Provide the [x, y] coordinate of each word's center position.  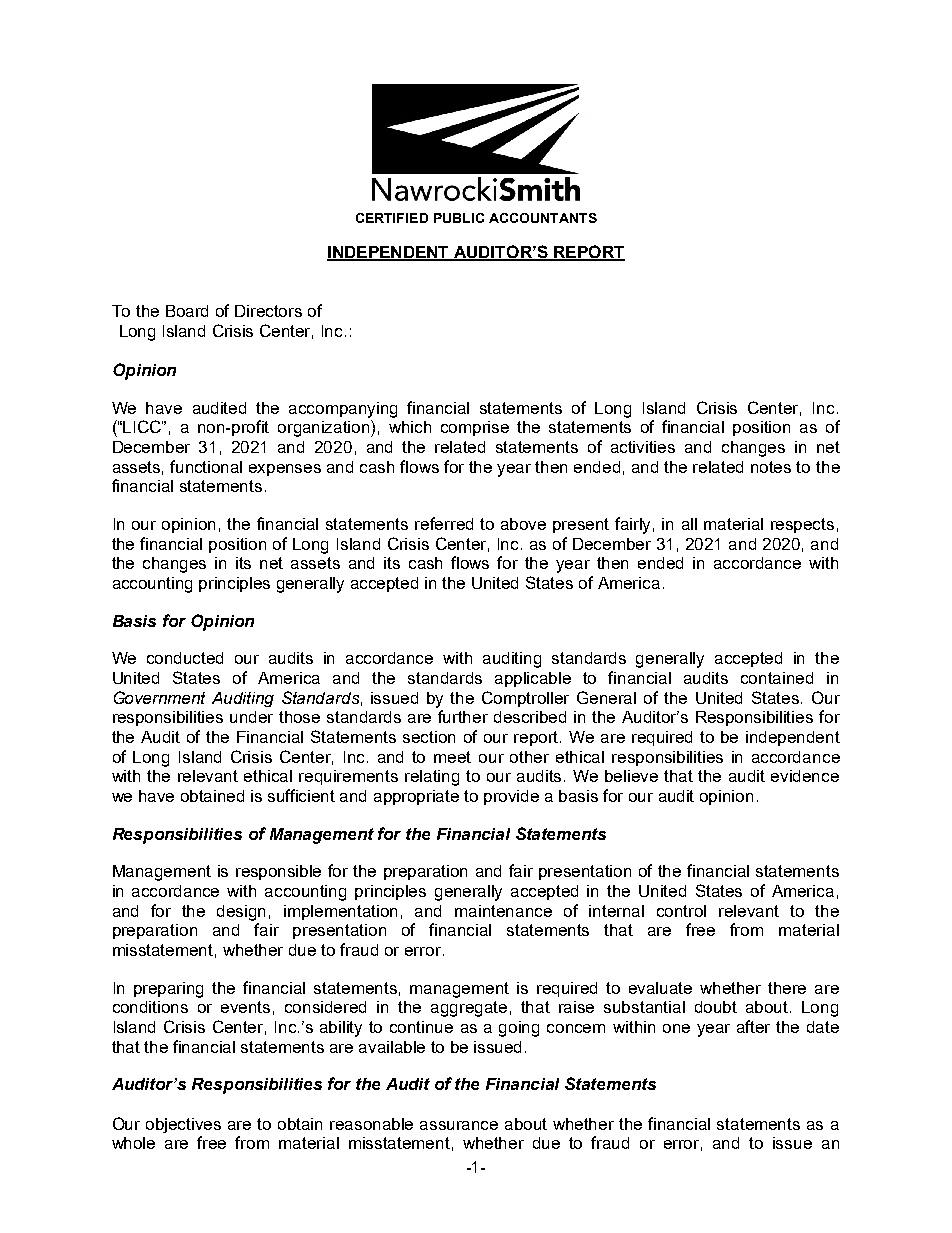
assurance [459, 1125]
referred [444, 523]
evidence [805, 776]
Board [187, 311]
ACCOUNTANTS [543, 218]
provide [511, 797]
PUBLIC [459, 218]
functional [206, 466]
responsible [278, 872]
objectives [183, 1125]
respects [802, 525]
